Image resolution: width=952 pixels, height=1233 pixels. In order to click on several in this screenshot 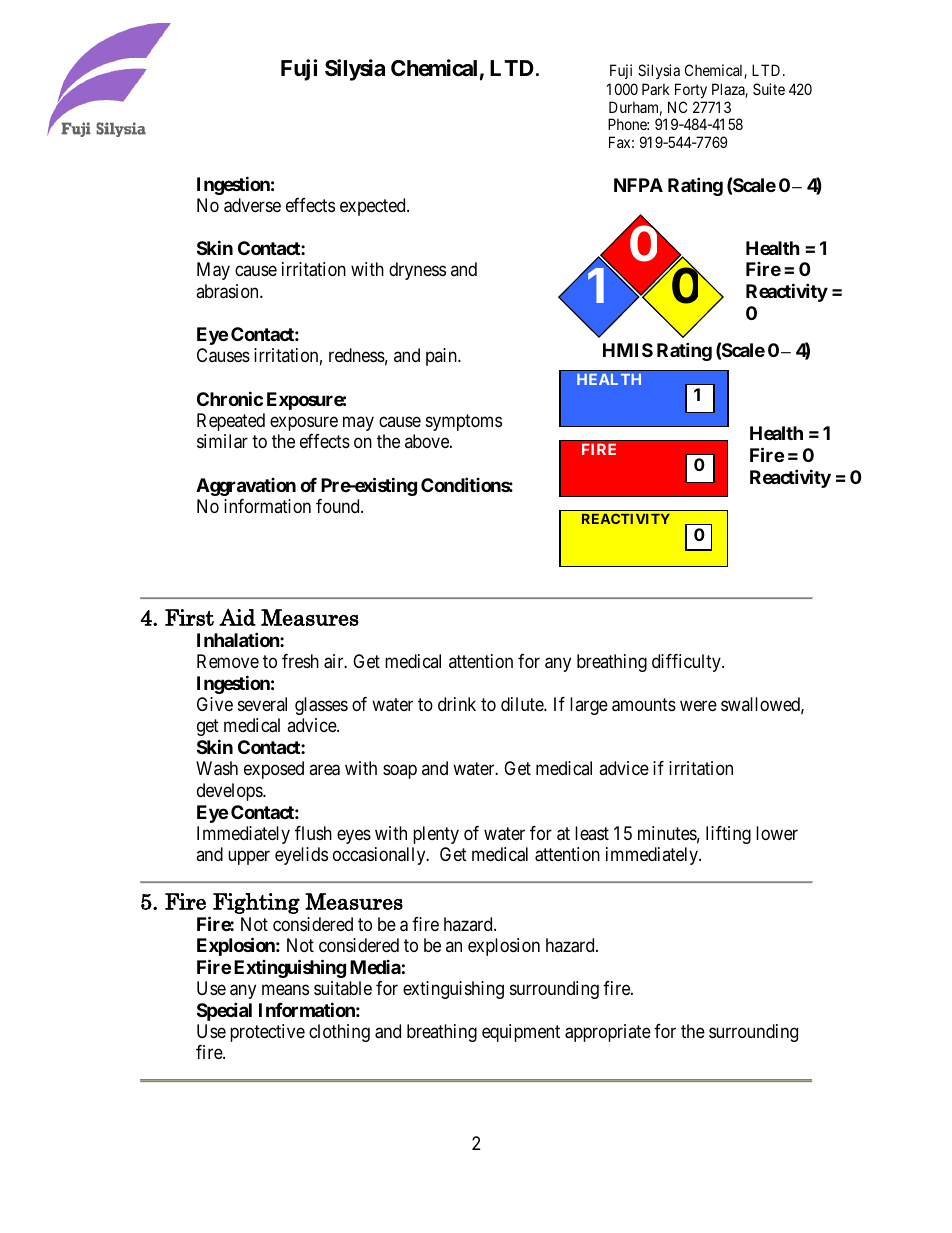, I will do `click(262, 704)`.
